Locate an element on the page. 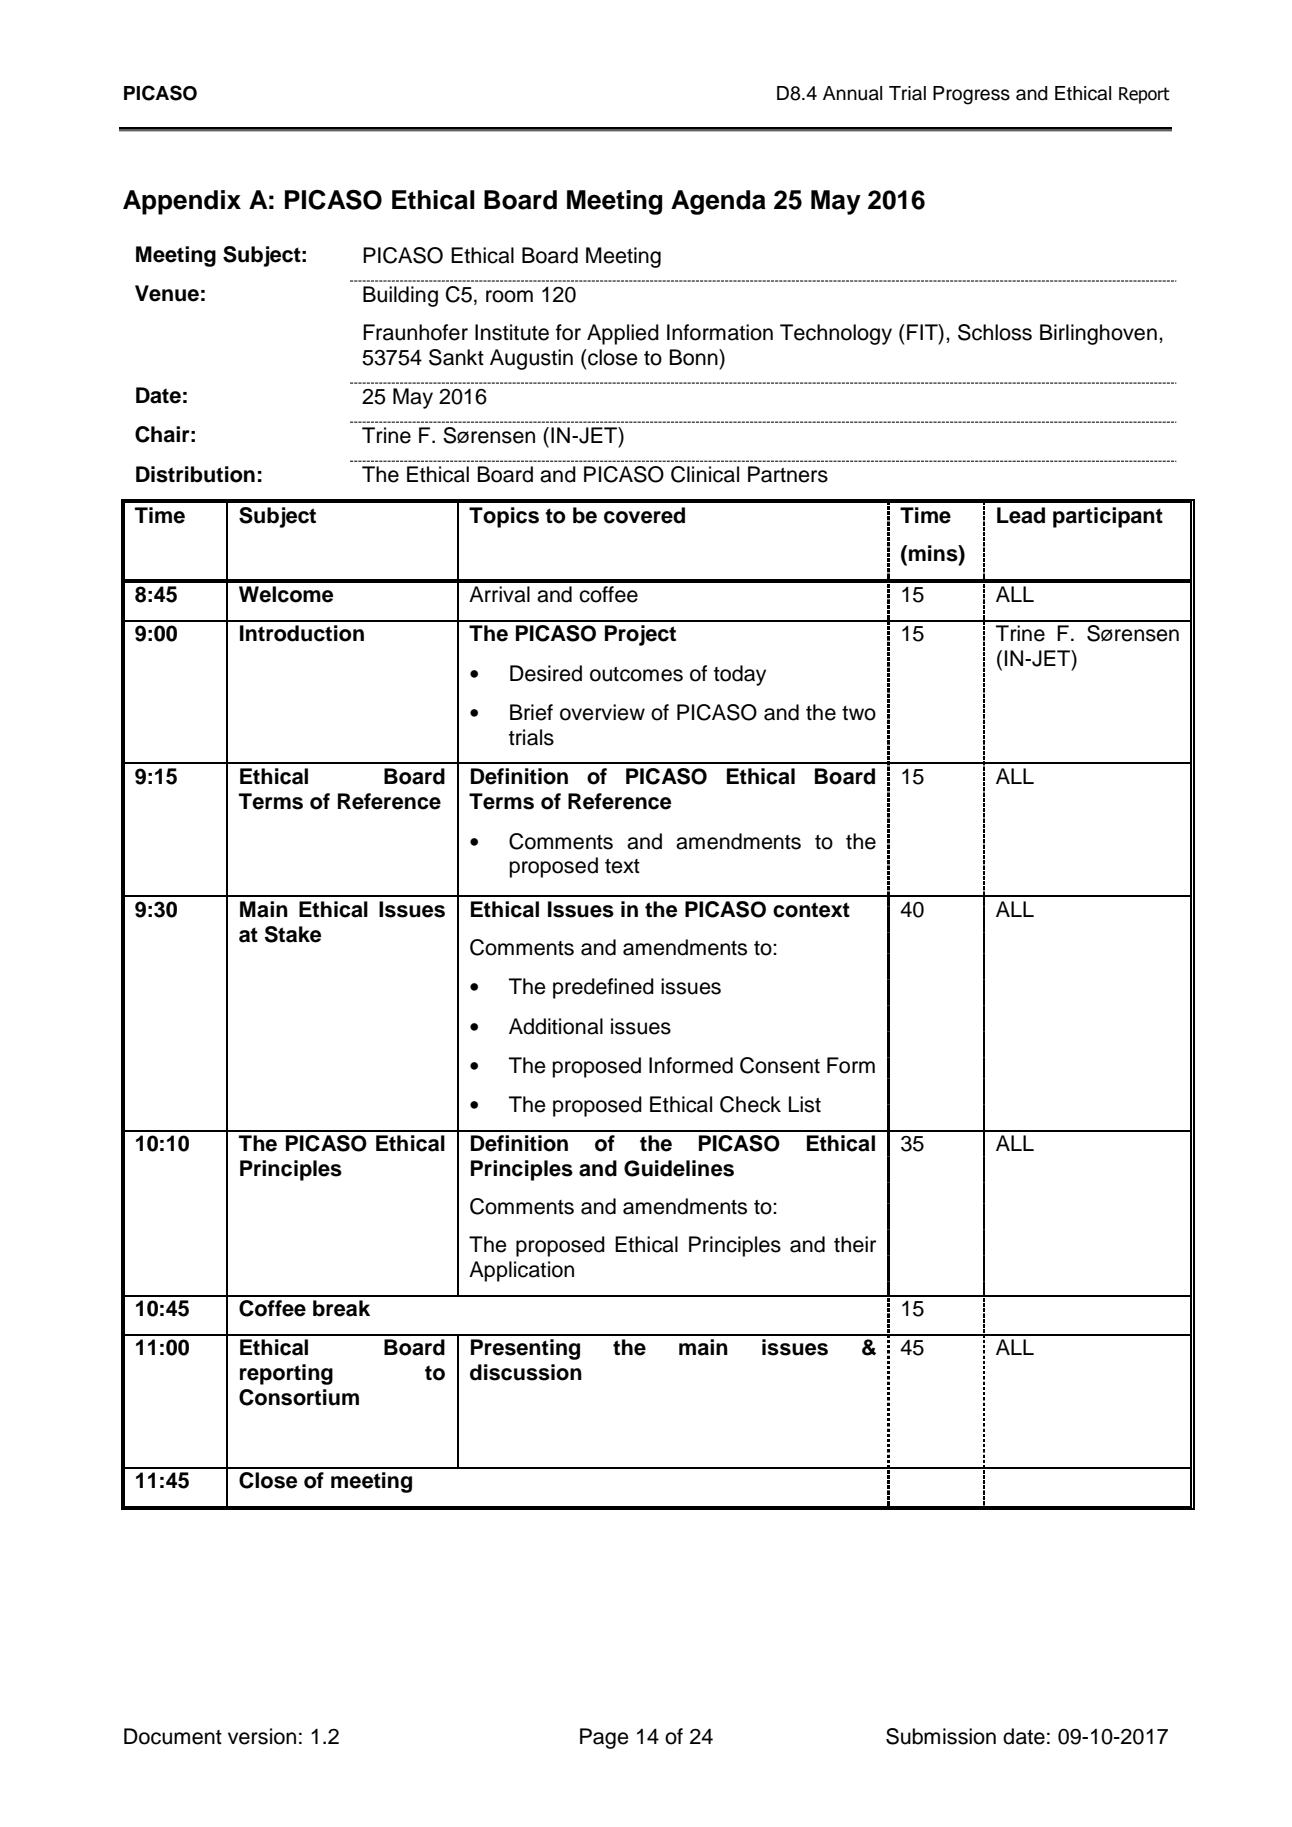  covered is located at coordinates (644, 515).
